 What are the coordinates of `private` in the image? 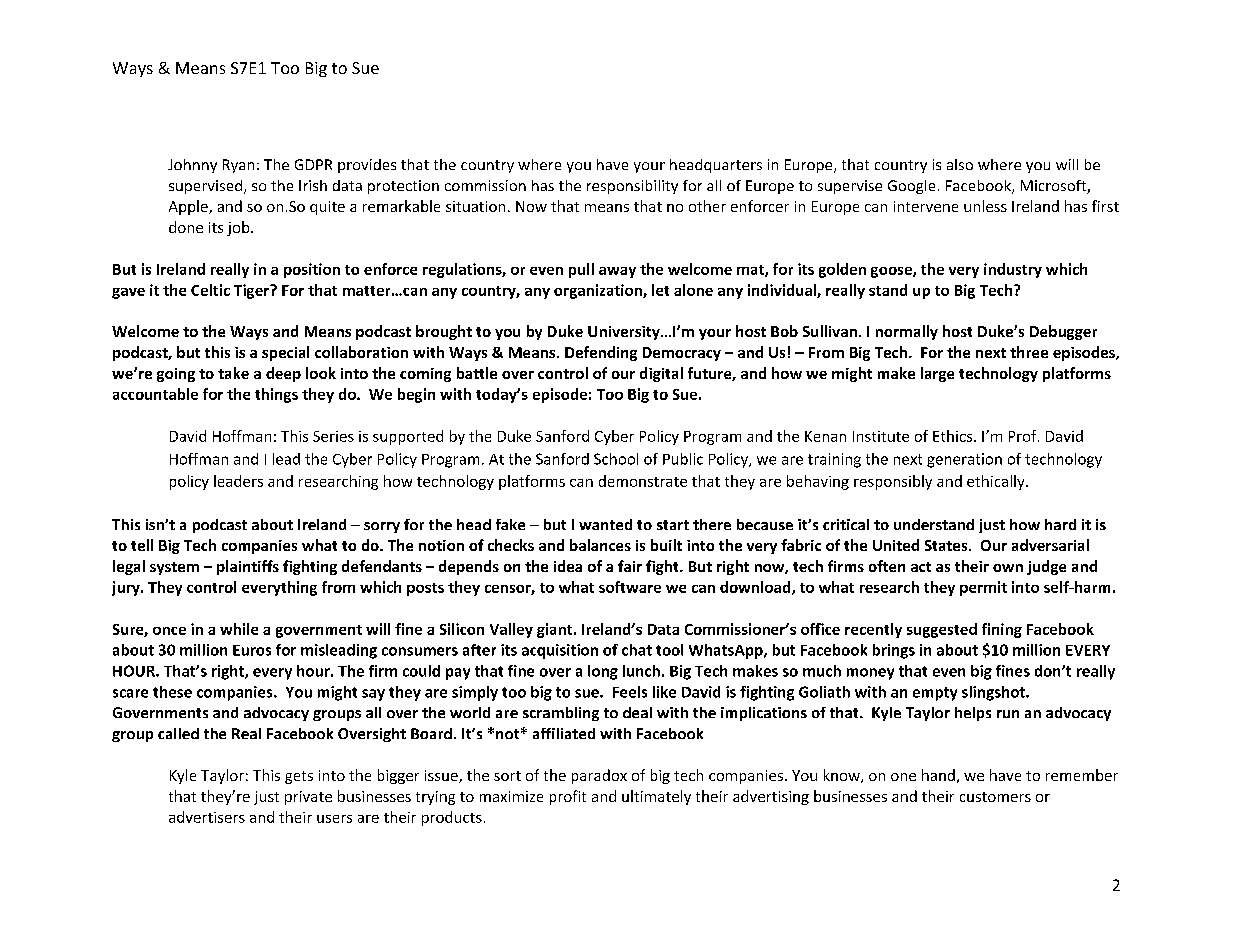 It's located at (308, 798).
